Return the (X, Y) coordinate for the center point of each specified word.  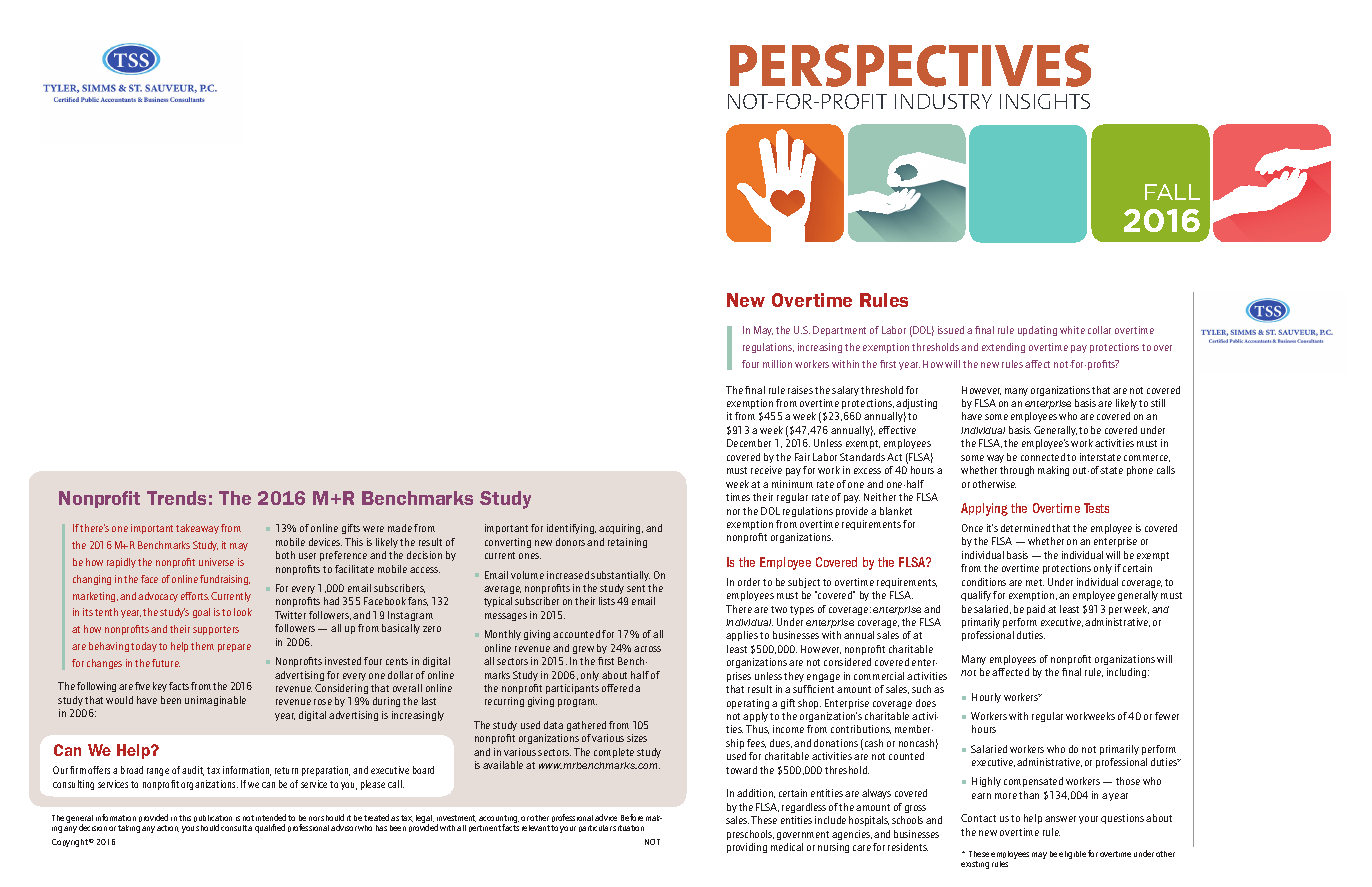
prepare (234, 648)
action (168, 828)
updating (1037, 331)
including (1128, 673)
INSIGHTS (1045, 101)
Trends (176, 498)
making (1053, 471)
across (647, 649)
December (749, 443)
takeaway (197, 529)
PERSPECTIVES (910, 65)
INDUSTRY (943, 101)
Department (839, 331)
